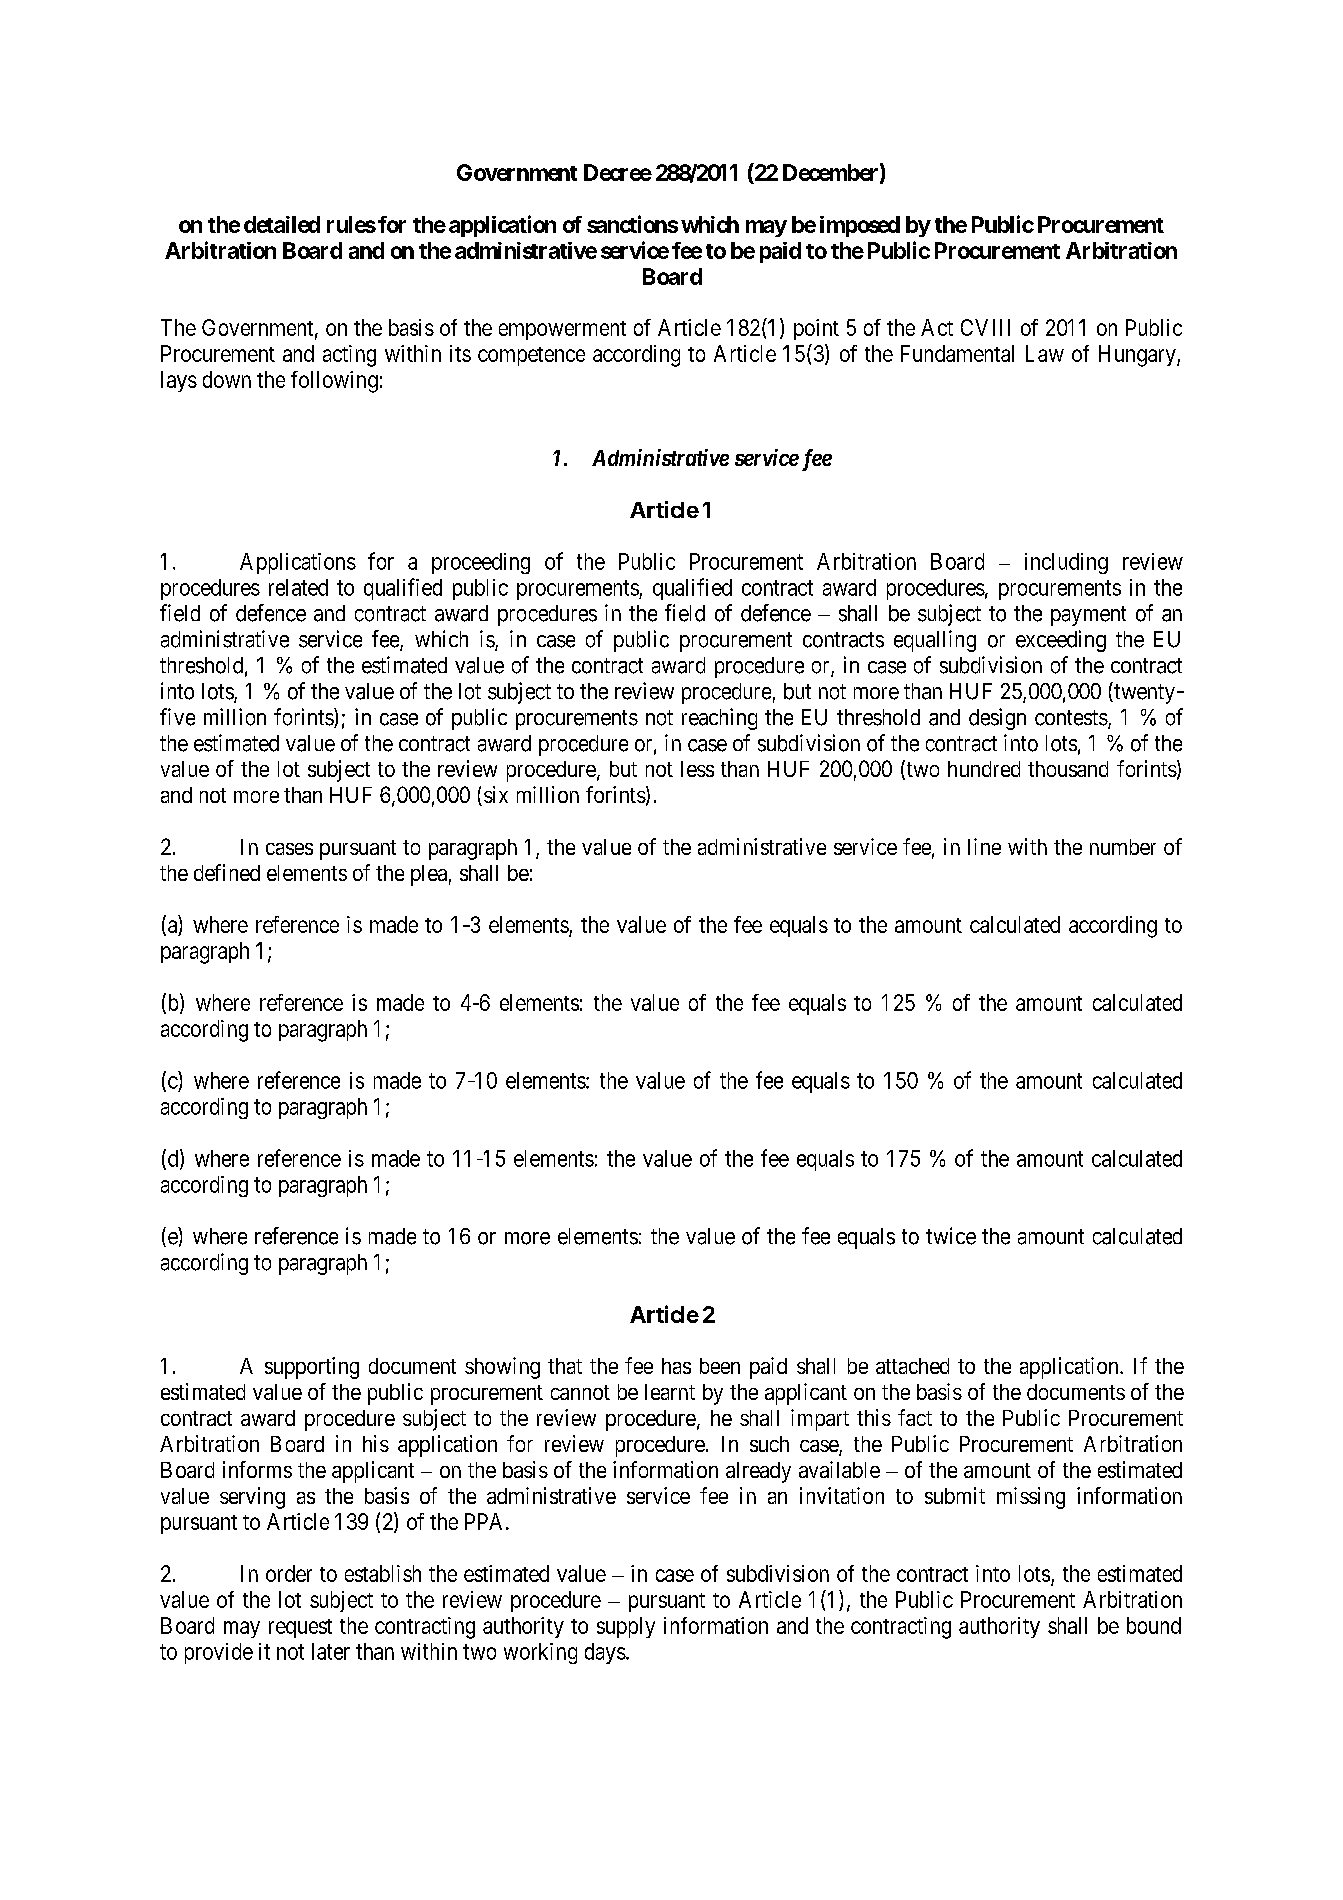 The height and width of the screenshot is (1900, 1343). Describe the element at coordinates (300, 1628) in the screenshot. I see `request` at that location.
